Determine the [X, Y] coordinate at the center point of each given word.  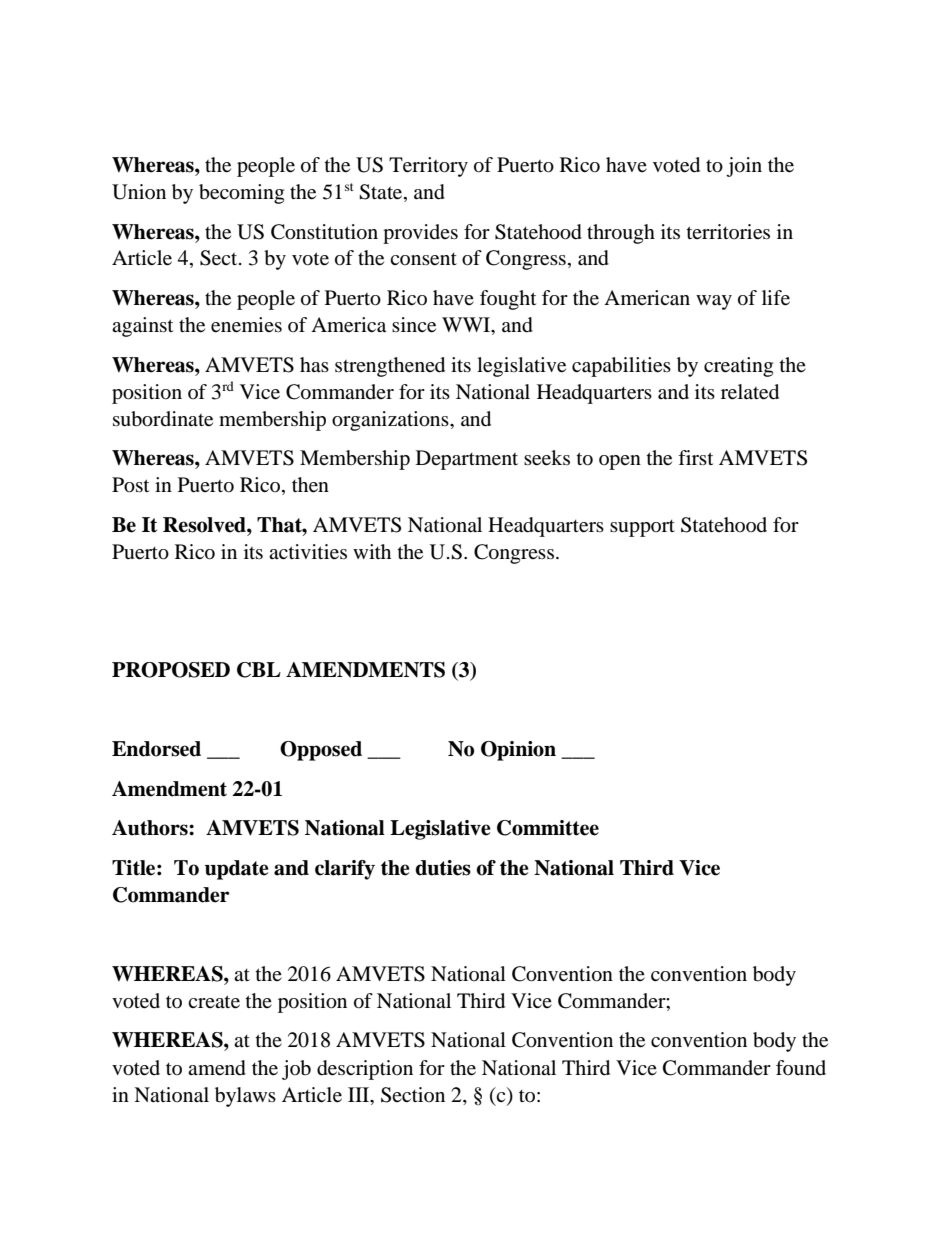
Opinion [518, 751]
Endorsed [156, 749]
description [365, 1070]
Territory [428, 167]
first [695, 457]
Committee [548, 828]
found [801, 1067]
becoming [241, 194]
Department [467, 460]
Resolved [205, 525]
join [744, 167]
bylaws [245, 1097]
